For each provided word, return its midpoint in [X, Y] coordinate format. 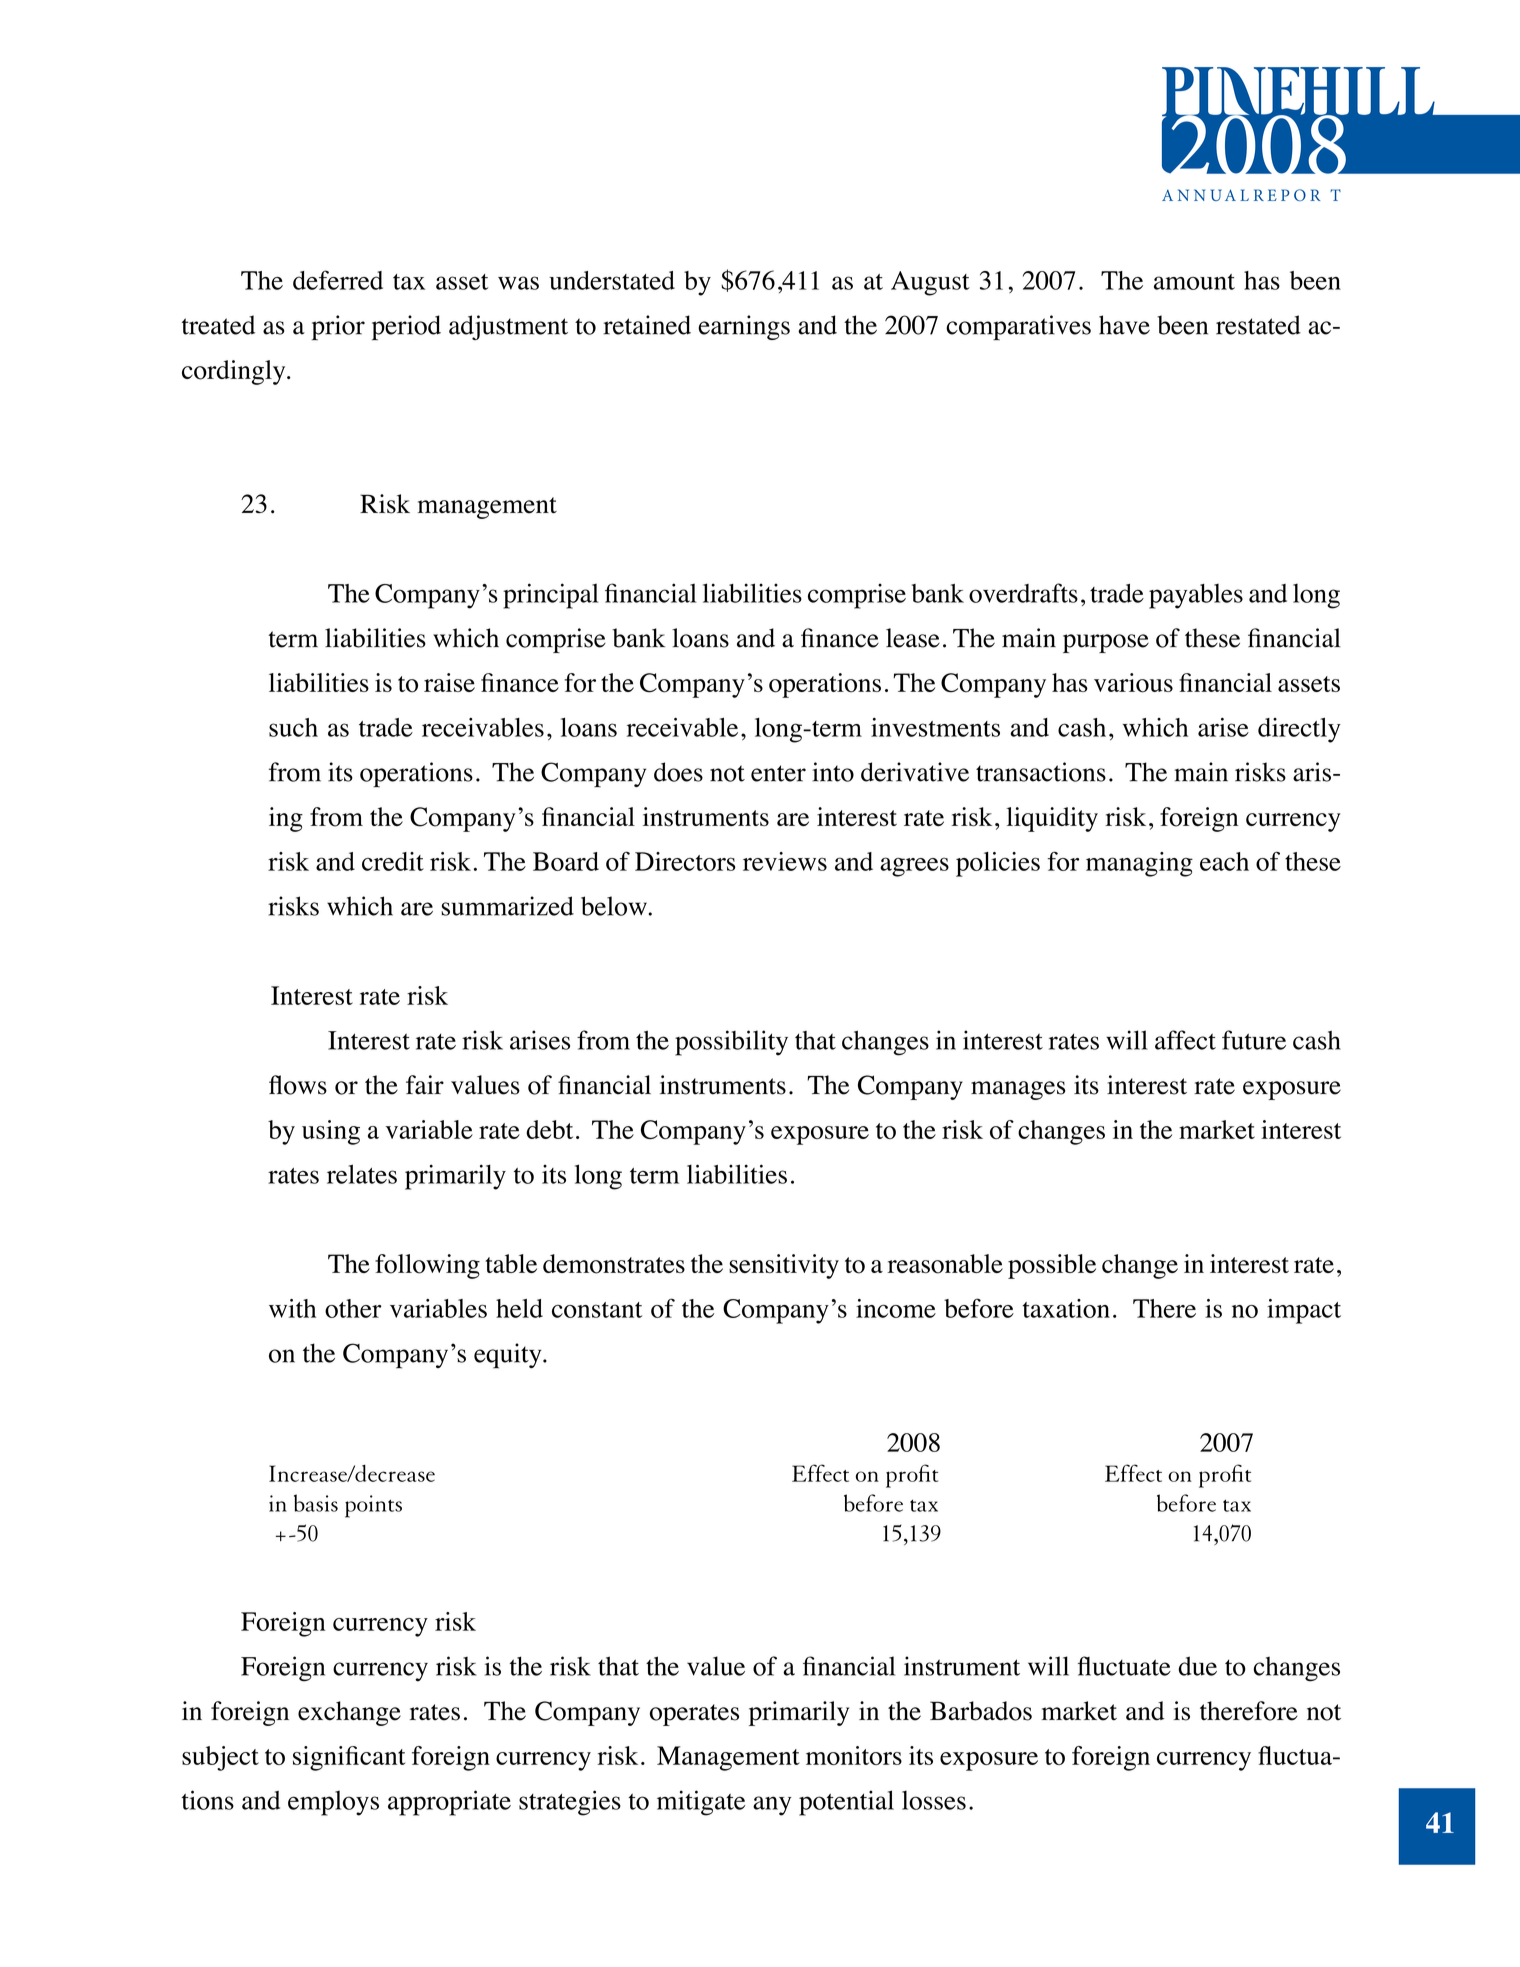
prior [338, 327]
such [293, 727]
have [1124, 325]
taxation [1066, 1308]
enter [778, 773]
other [353, 1308]
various [1133, 683]
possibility [731, 1043]
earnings [744, 327]
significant [349, 1758]
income [896, 1308]
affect [1185, 1040]
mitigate [701, 1803]
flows [298, 1085]
